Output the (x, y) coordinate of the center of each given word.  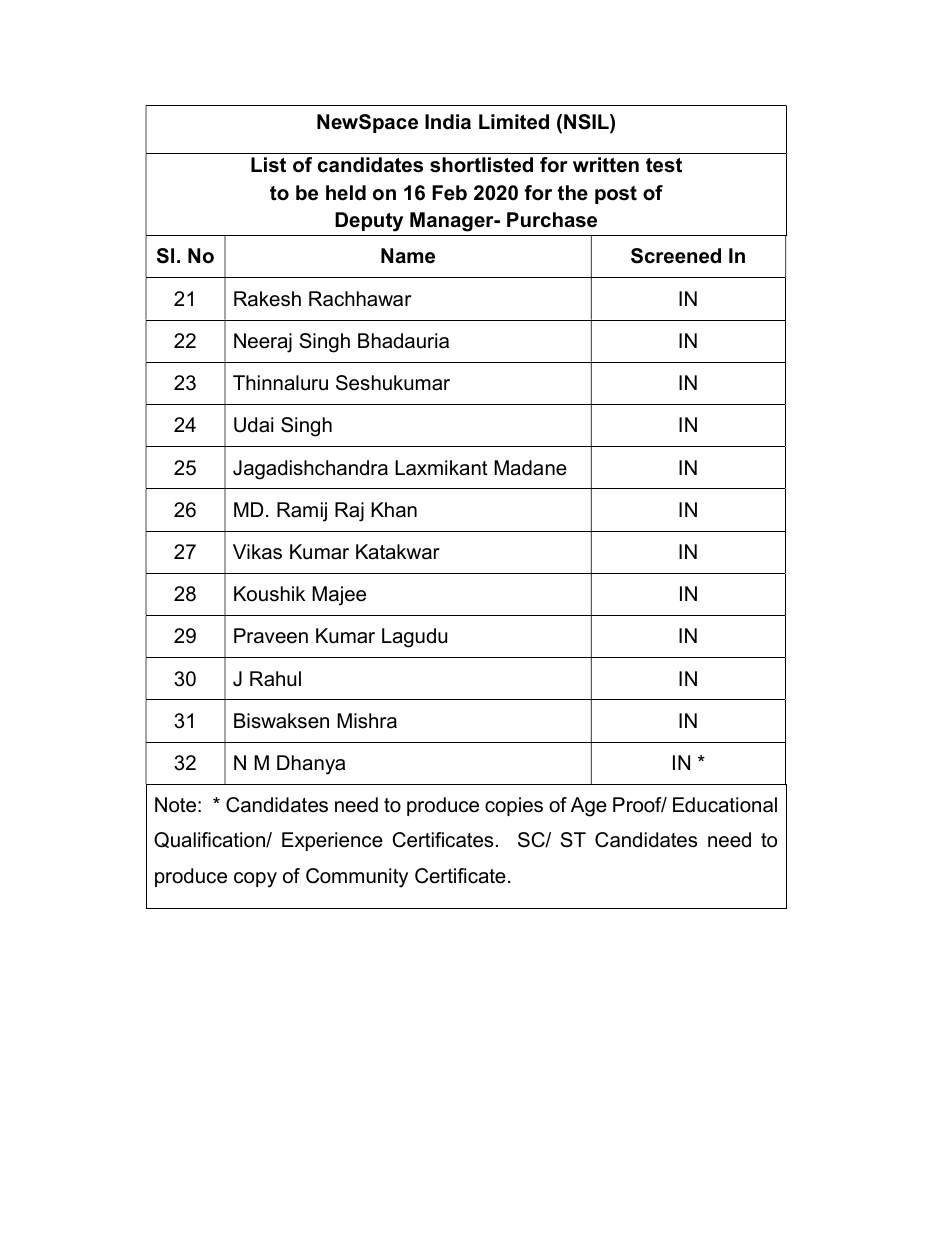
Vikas (257, 552)
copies (514, 806)
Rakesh (267, 299)
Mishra (367, 721)
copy (255, 880)
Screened (676, 256)
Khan (394, 510)
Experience (332, 841)
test (664, 165)
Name (408, 256)
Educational (725, 805)
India (448, 122)
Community (357, 878)
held (346, 193)
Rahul (275, 679)
